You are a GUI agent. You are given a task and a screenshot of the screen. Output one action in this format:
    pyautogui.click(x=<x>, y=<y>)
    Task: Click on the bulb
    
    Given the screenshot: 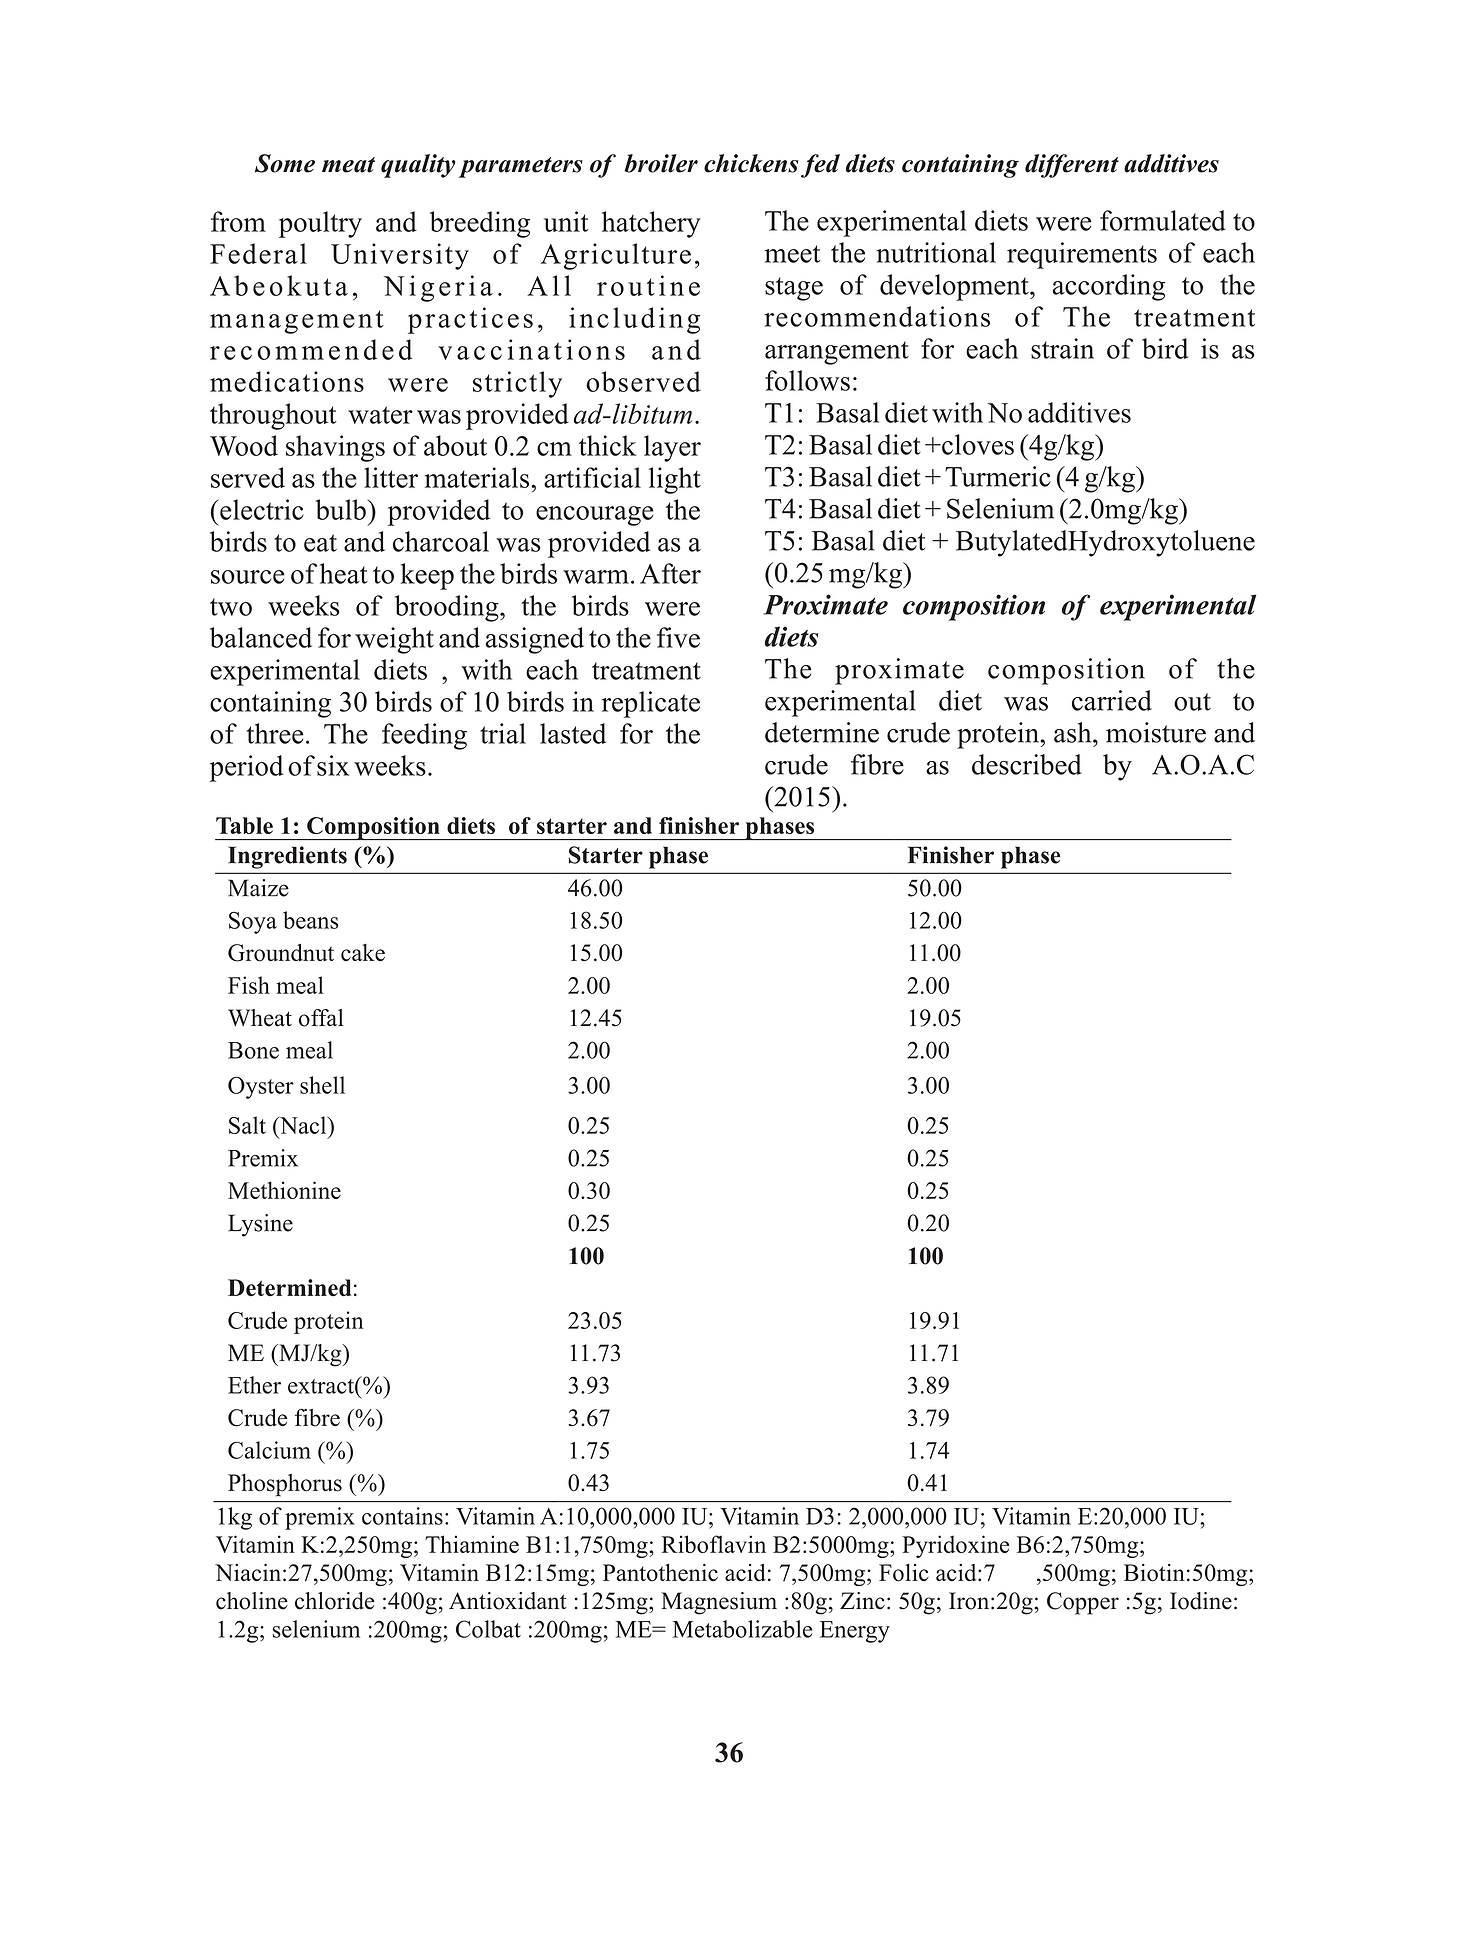 What is the action you would take?
    pyautogui.click(x=340, y=509)
